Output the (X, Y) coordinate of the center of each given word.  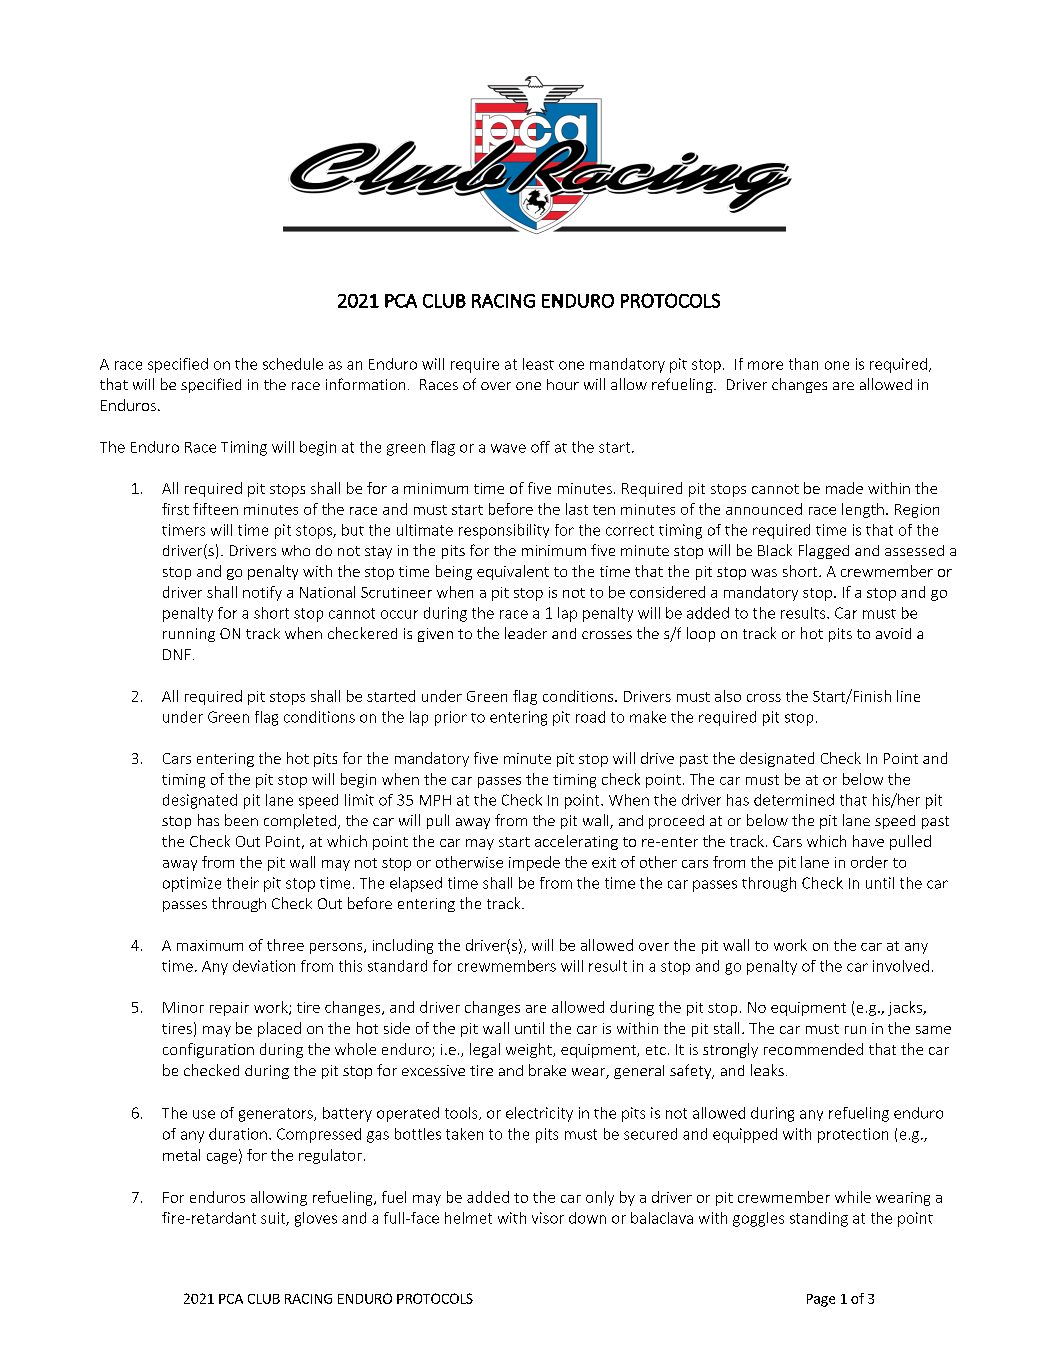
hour (563, 384)
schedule (293, 364)
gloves (316, 1219)
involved (901, 966)
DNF (177, 654)
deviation (264, 966)
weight (530, 1050)
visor (548, 1218)
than (803, 364)
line (908, 696)
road (590, 717)
